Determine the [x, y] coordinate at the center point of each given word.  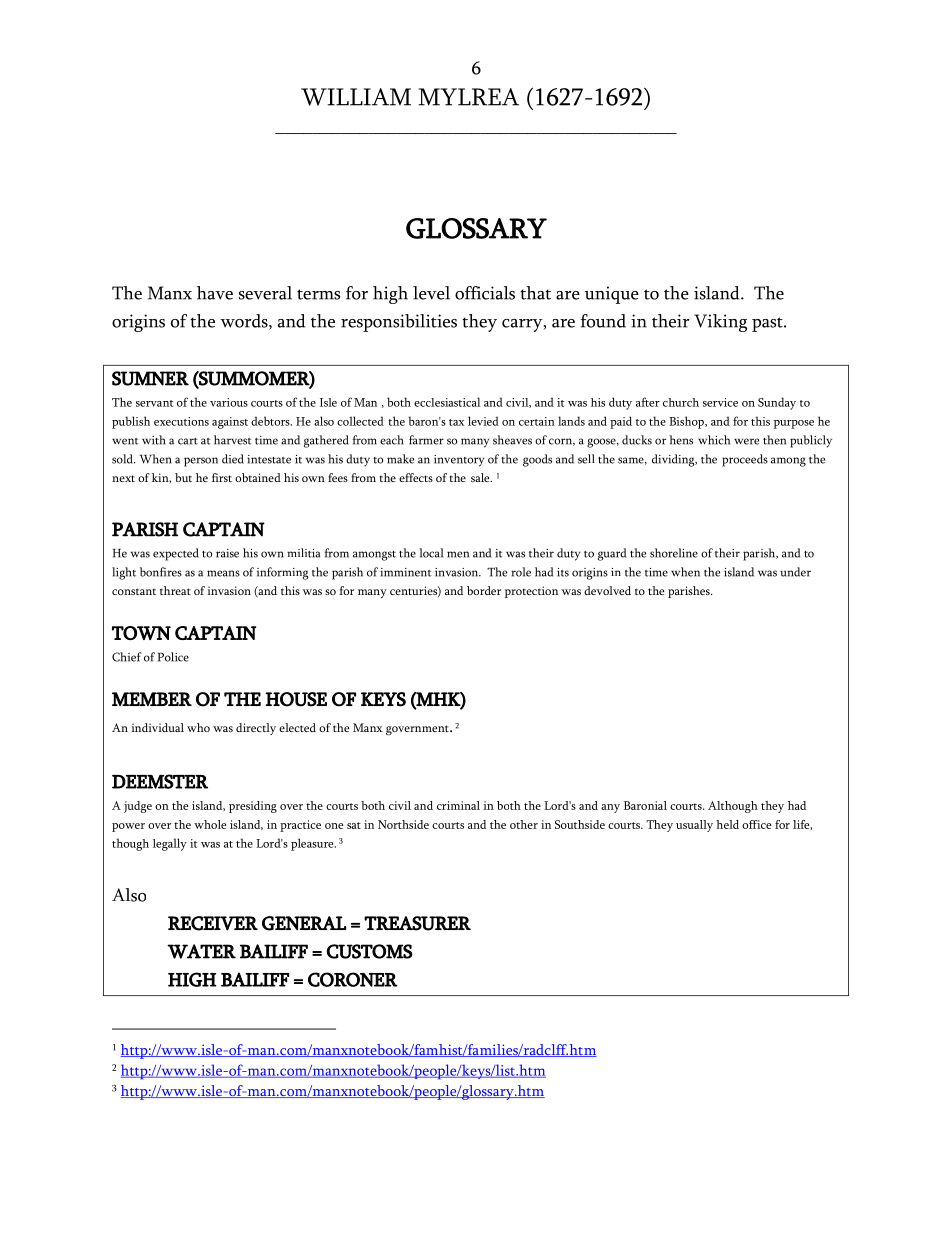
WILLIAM [356, 97]
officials [485, 293]
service [720, 402]
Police [173, 657]
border [484, 590]
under [795, 572]
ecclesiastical [447, 402]
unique [612, 295]
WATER [201, 951]
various [229, 402]
